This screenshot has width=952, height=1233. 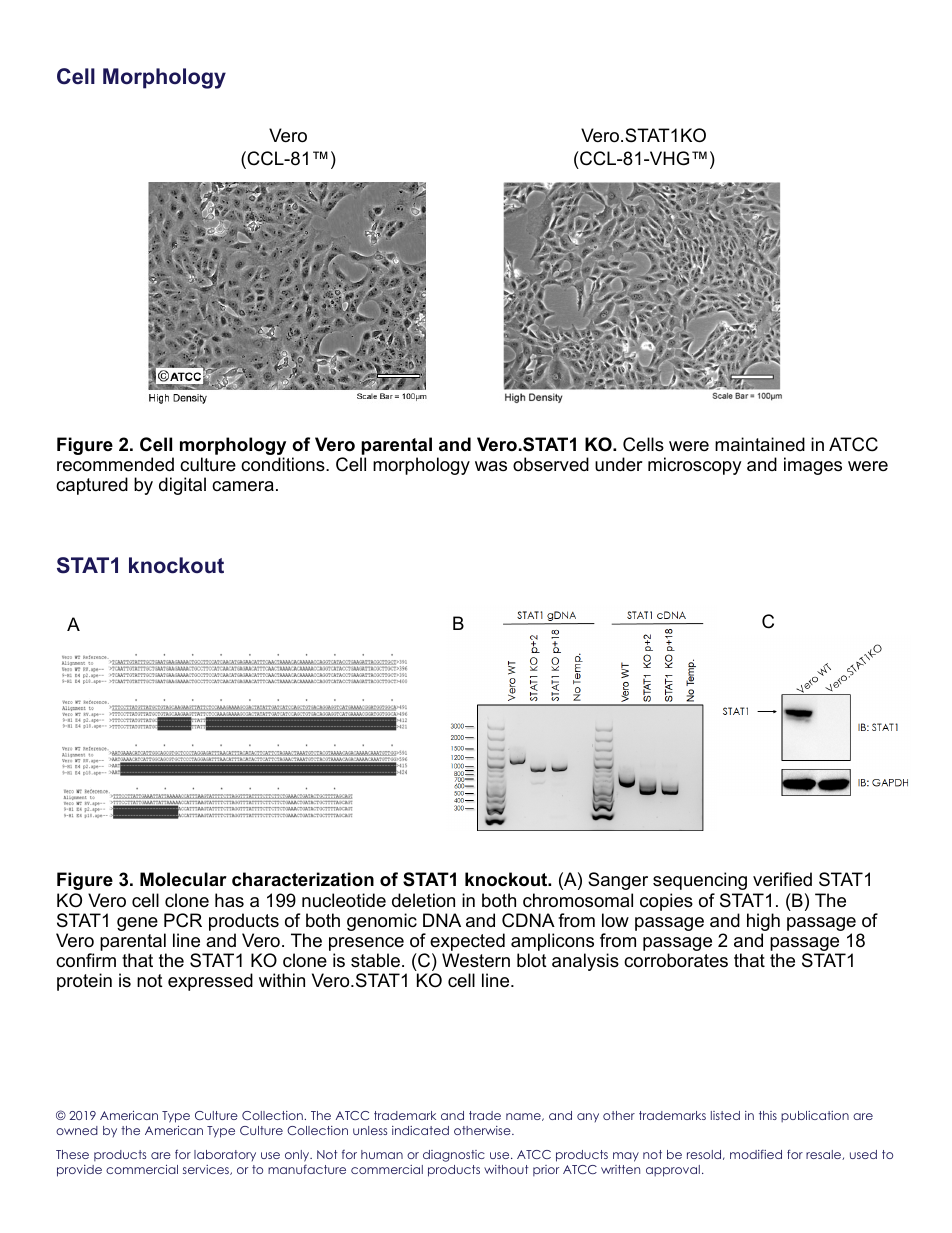 What do you see at coordinates (182, 486) in the screenshot?
I see `digital` at bounding box center [182, 486].
